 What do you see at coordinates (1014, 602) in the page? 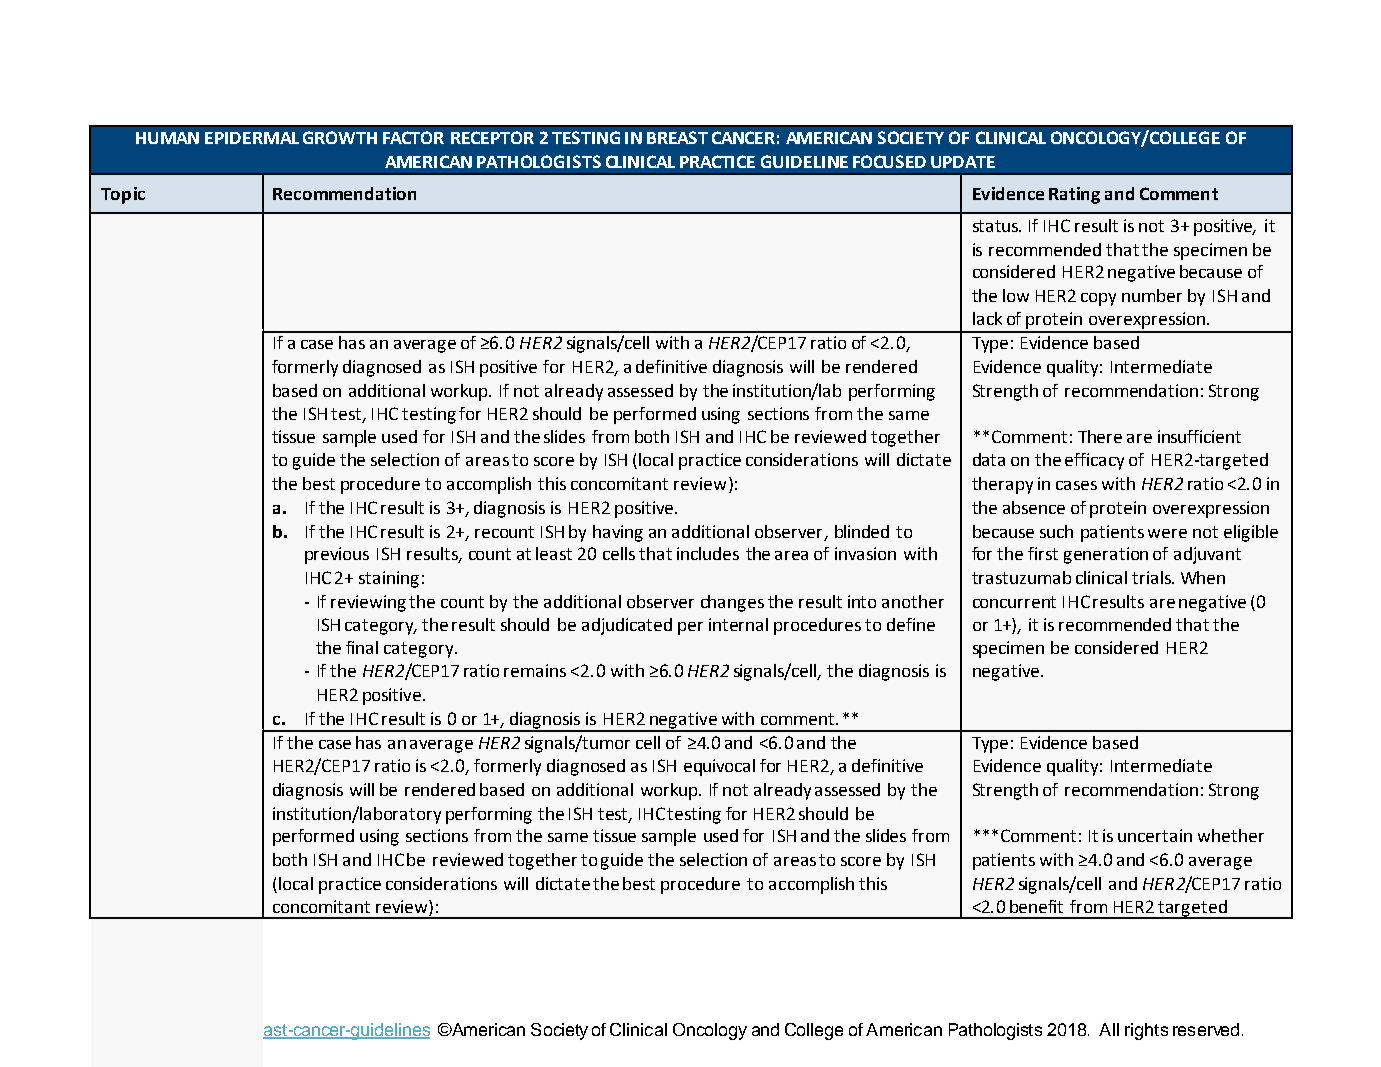
I see `concurrent` at bounding box center [1014, 602].
